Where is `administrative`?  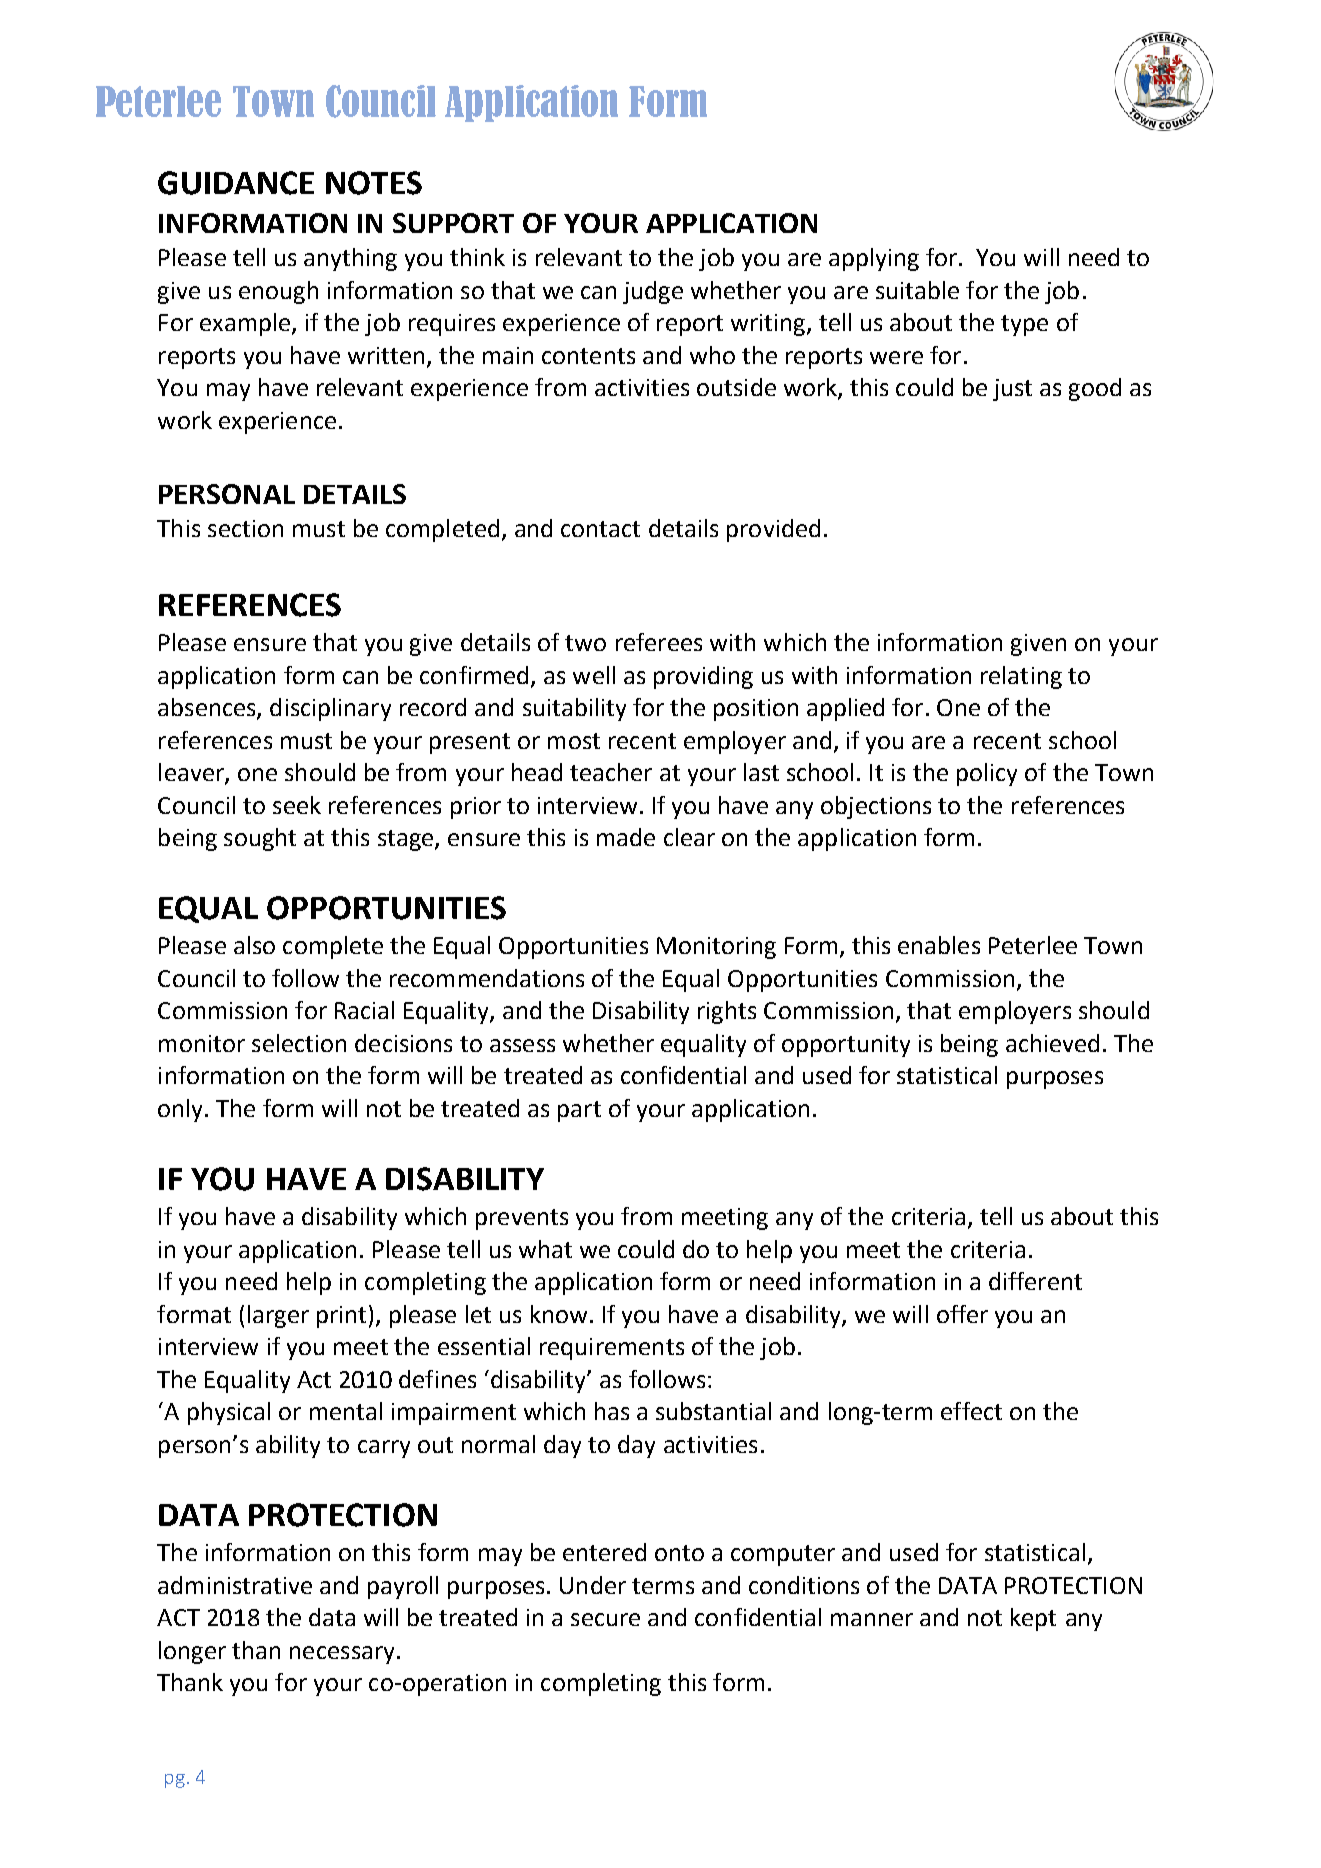 administrative is located at coordinates (235, 1585).
